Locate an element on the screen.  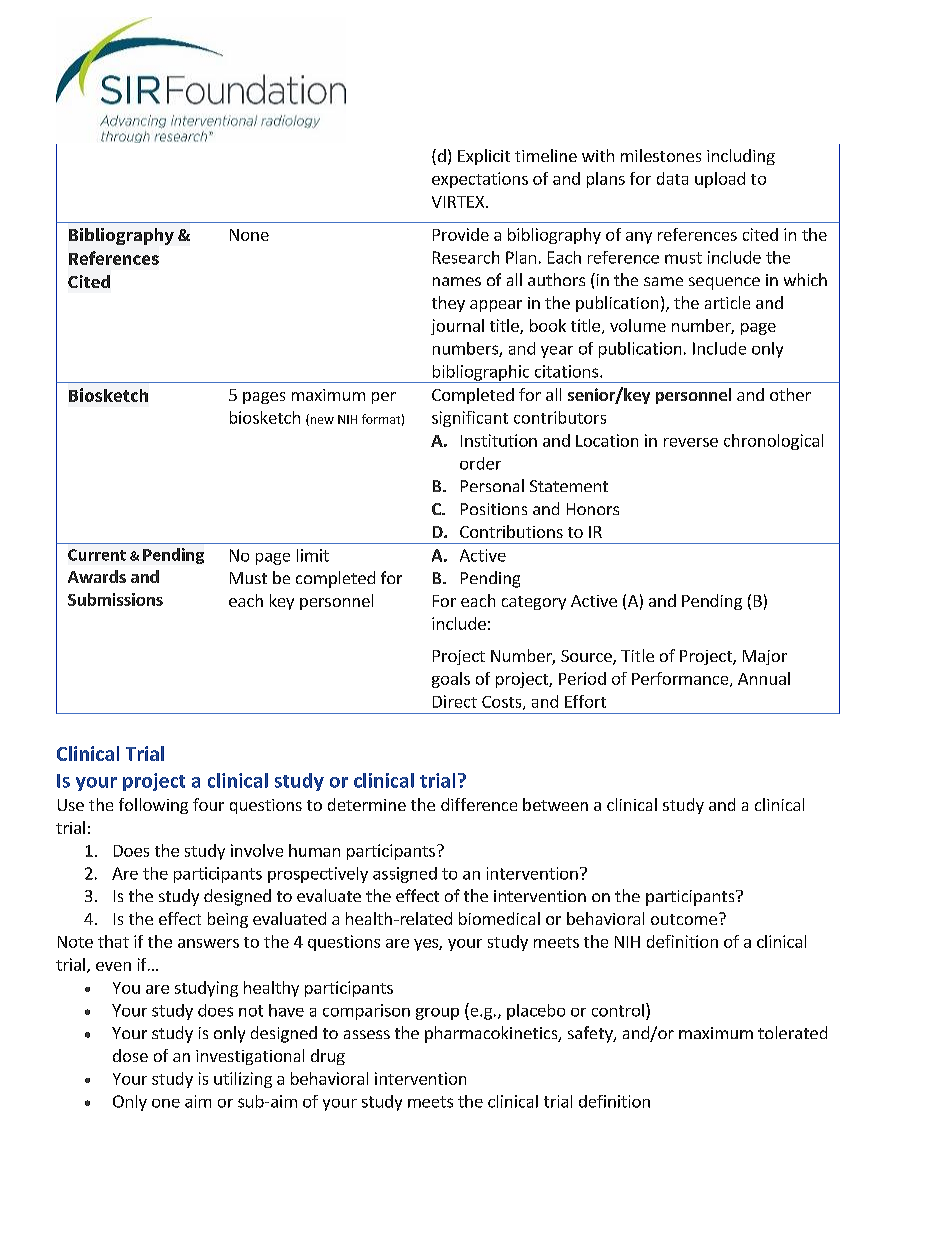
dose is located at coordinates (130, 1055).
